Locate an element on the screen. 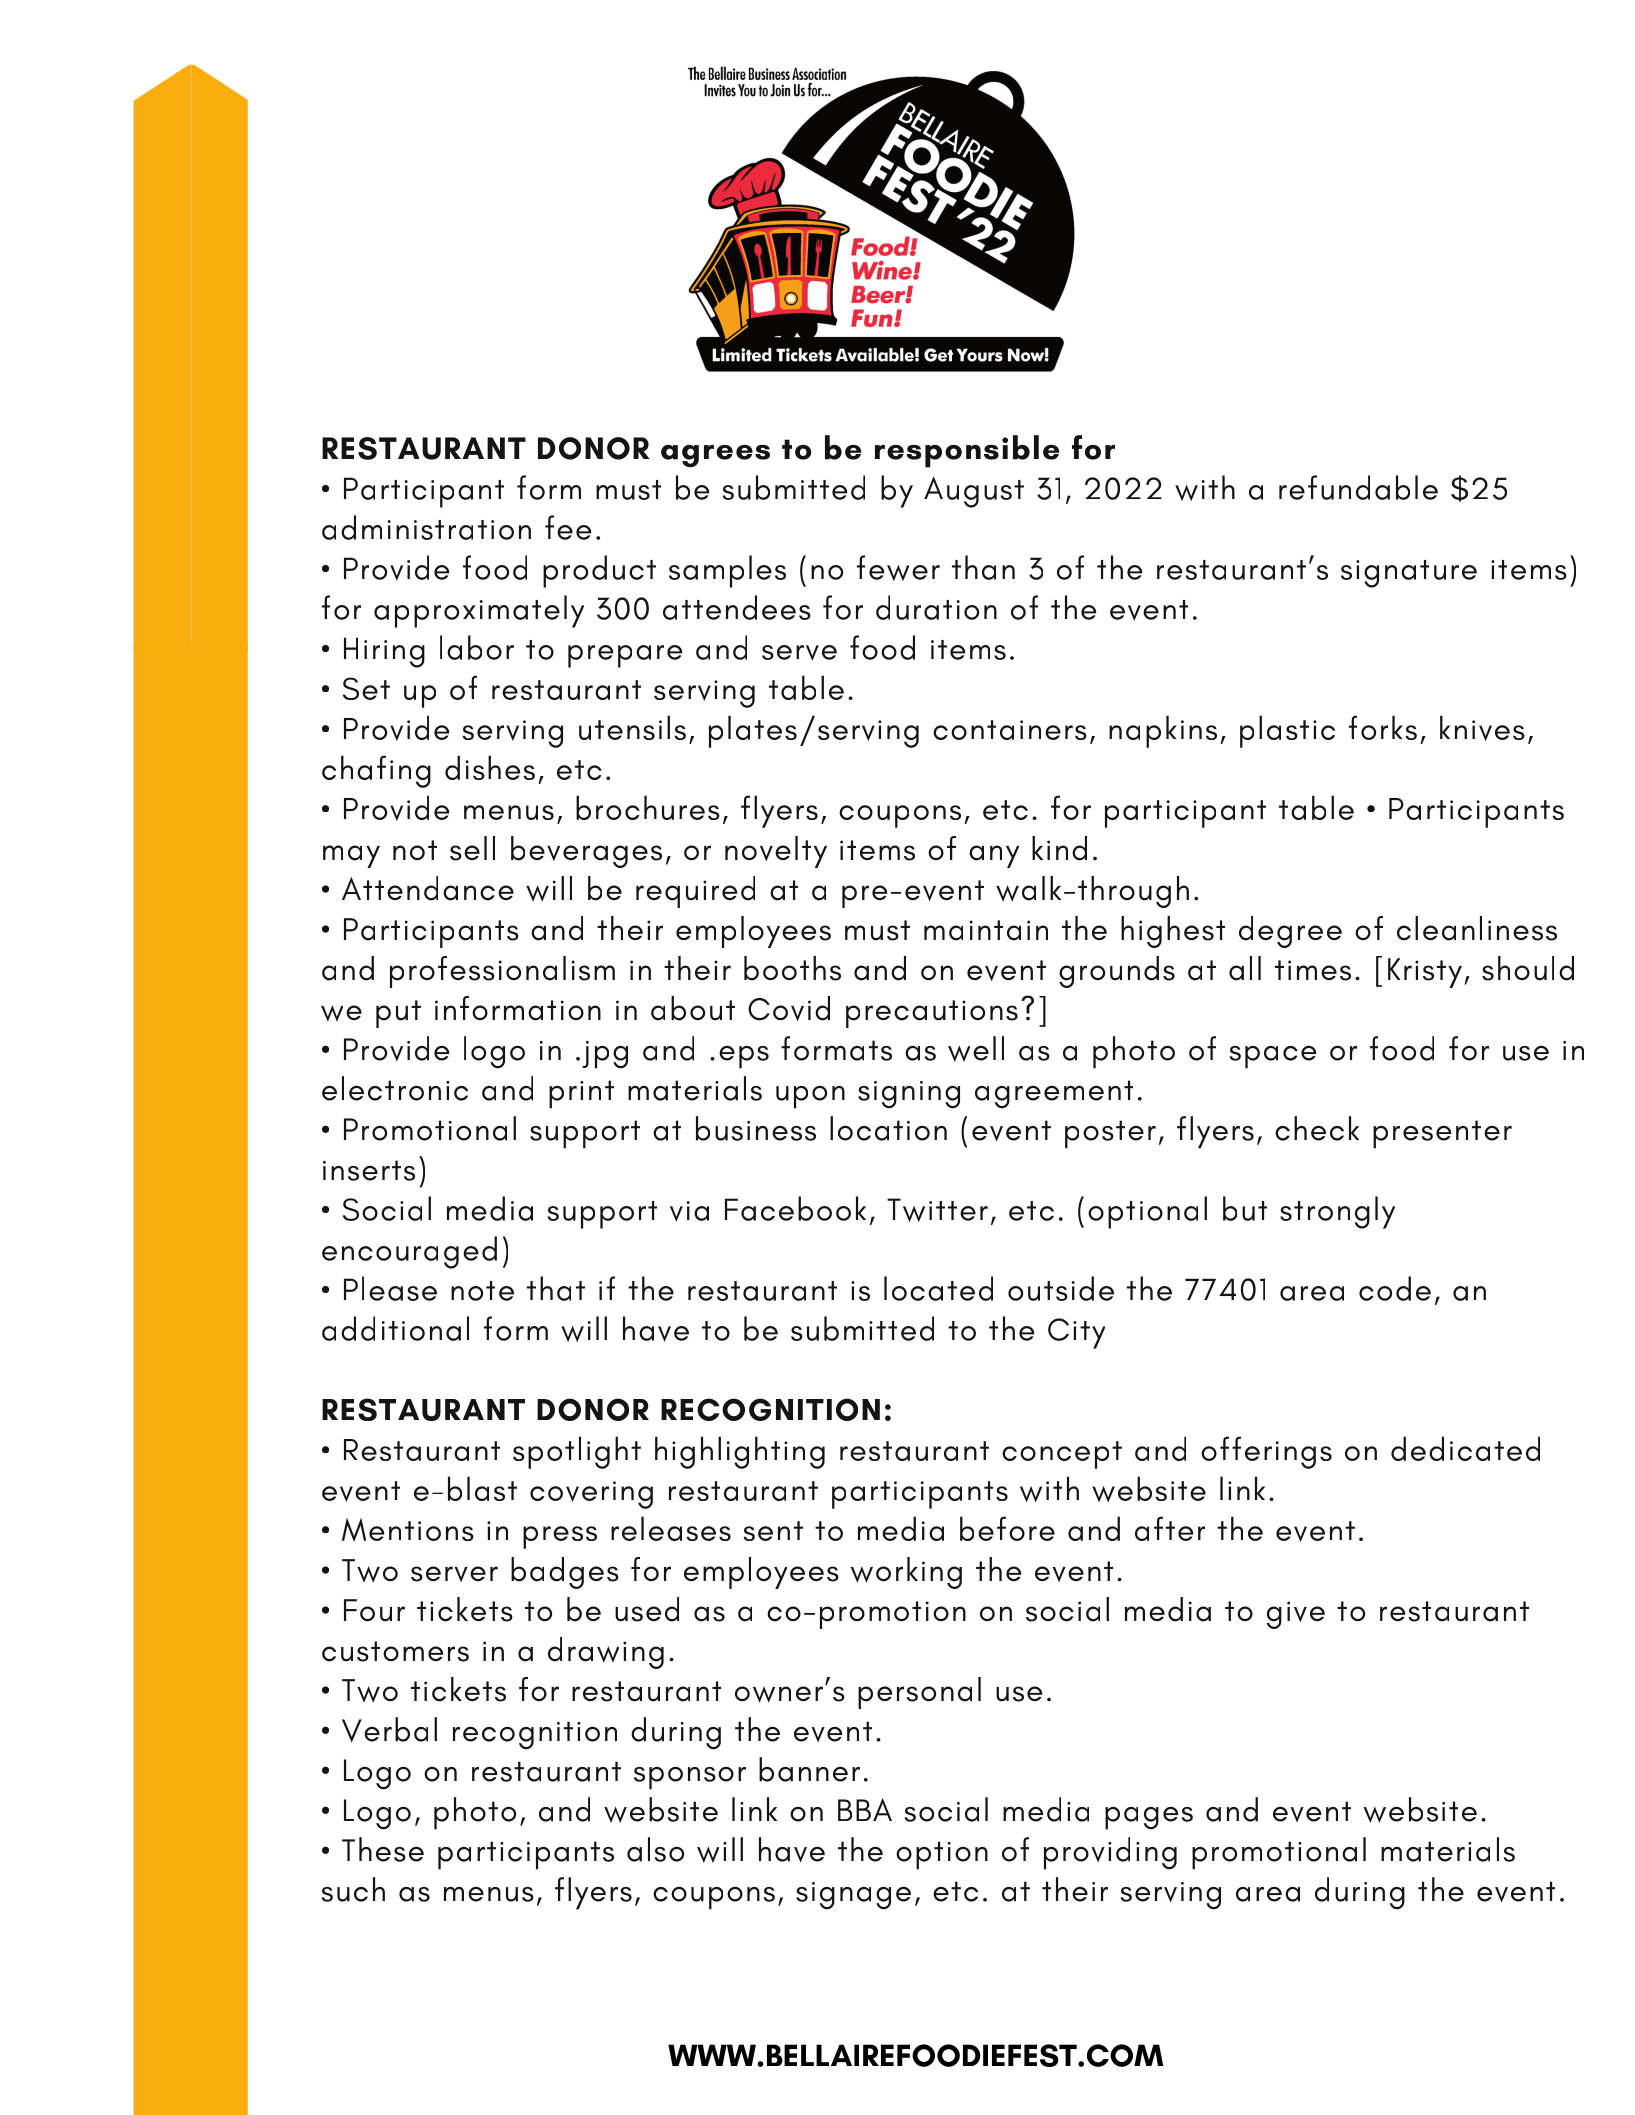  Twitter is located at coordinates (937, 1210).
